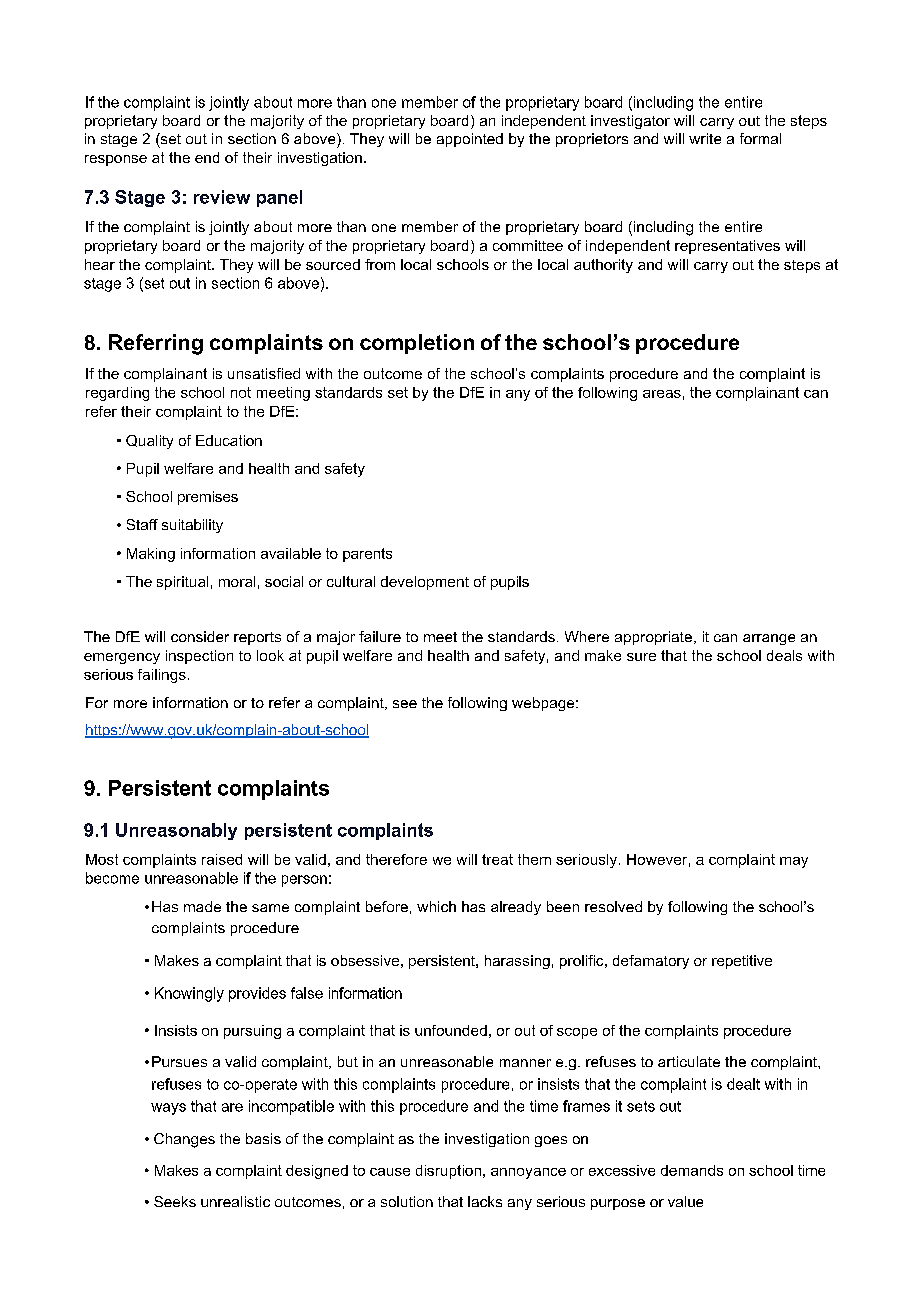  What do you see at coordinates (149, 442) in the screenshot?
I see `Quality` at bounding box center [149, 442].
